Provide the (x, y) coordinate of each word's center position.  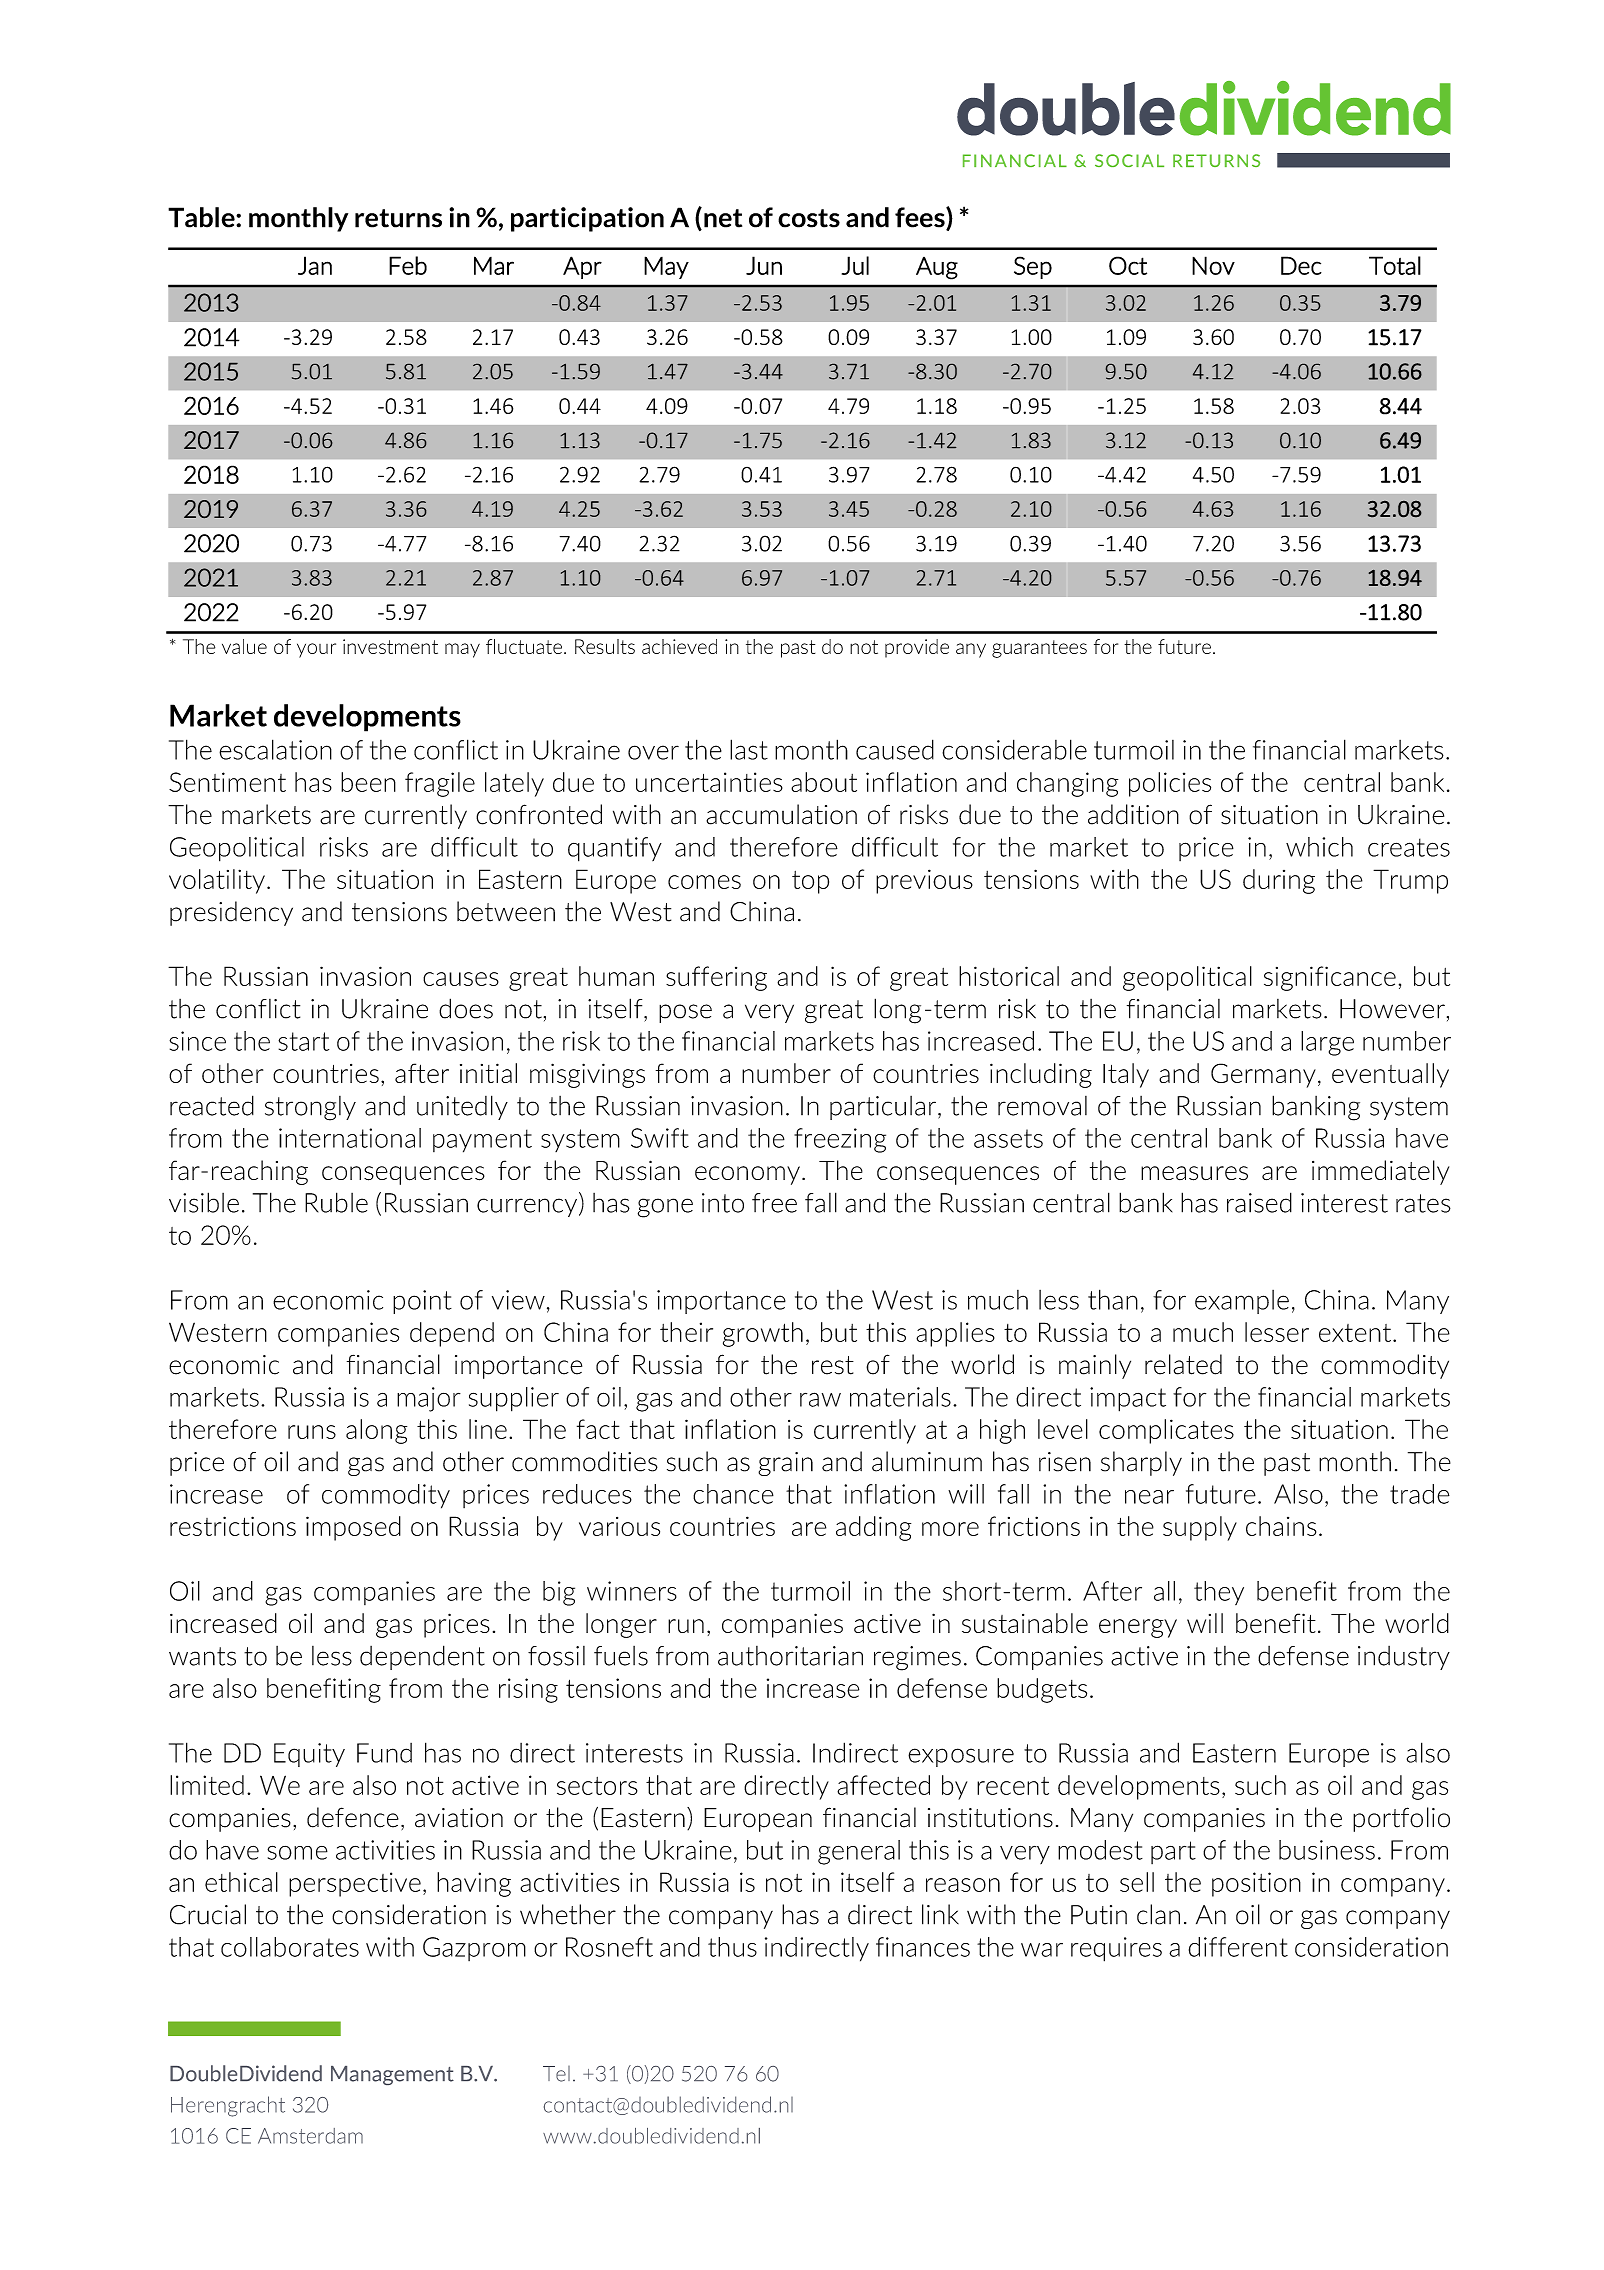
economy (747, 1175)
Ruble (336, 1202)
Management (392, 2075)
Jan (315, 265)
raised (1259, 1202)
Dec (1301, 265)
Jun (764, 265)
